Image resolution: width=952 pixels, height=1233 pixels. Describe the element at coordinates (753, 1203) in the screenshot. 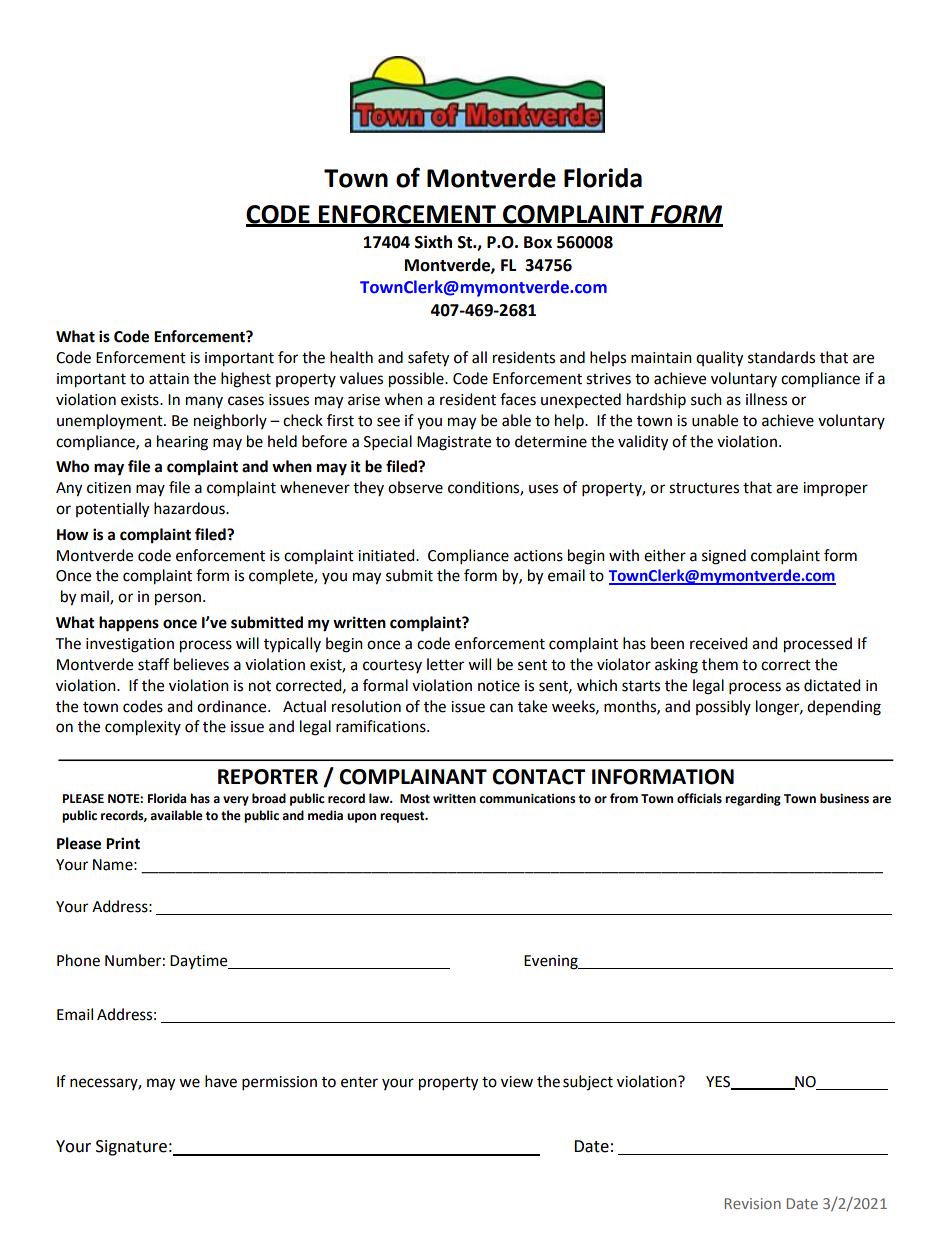

I see `Revision` at that location.
